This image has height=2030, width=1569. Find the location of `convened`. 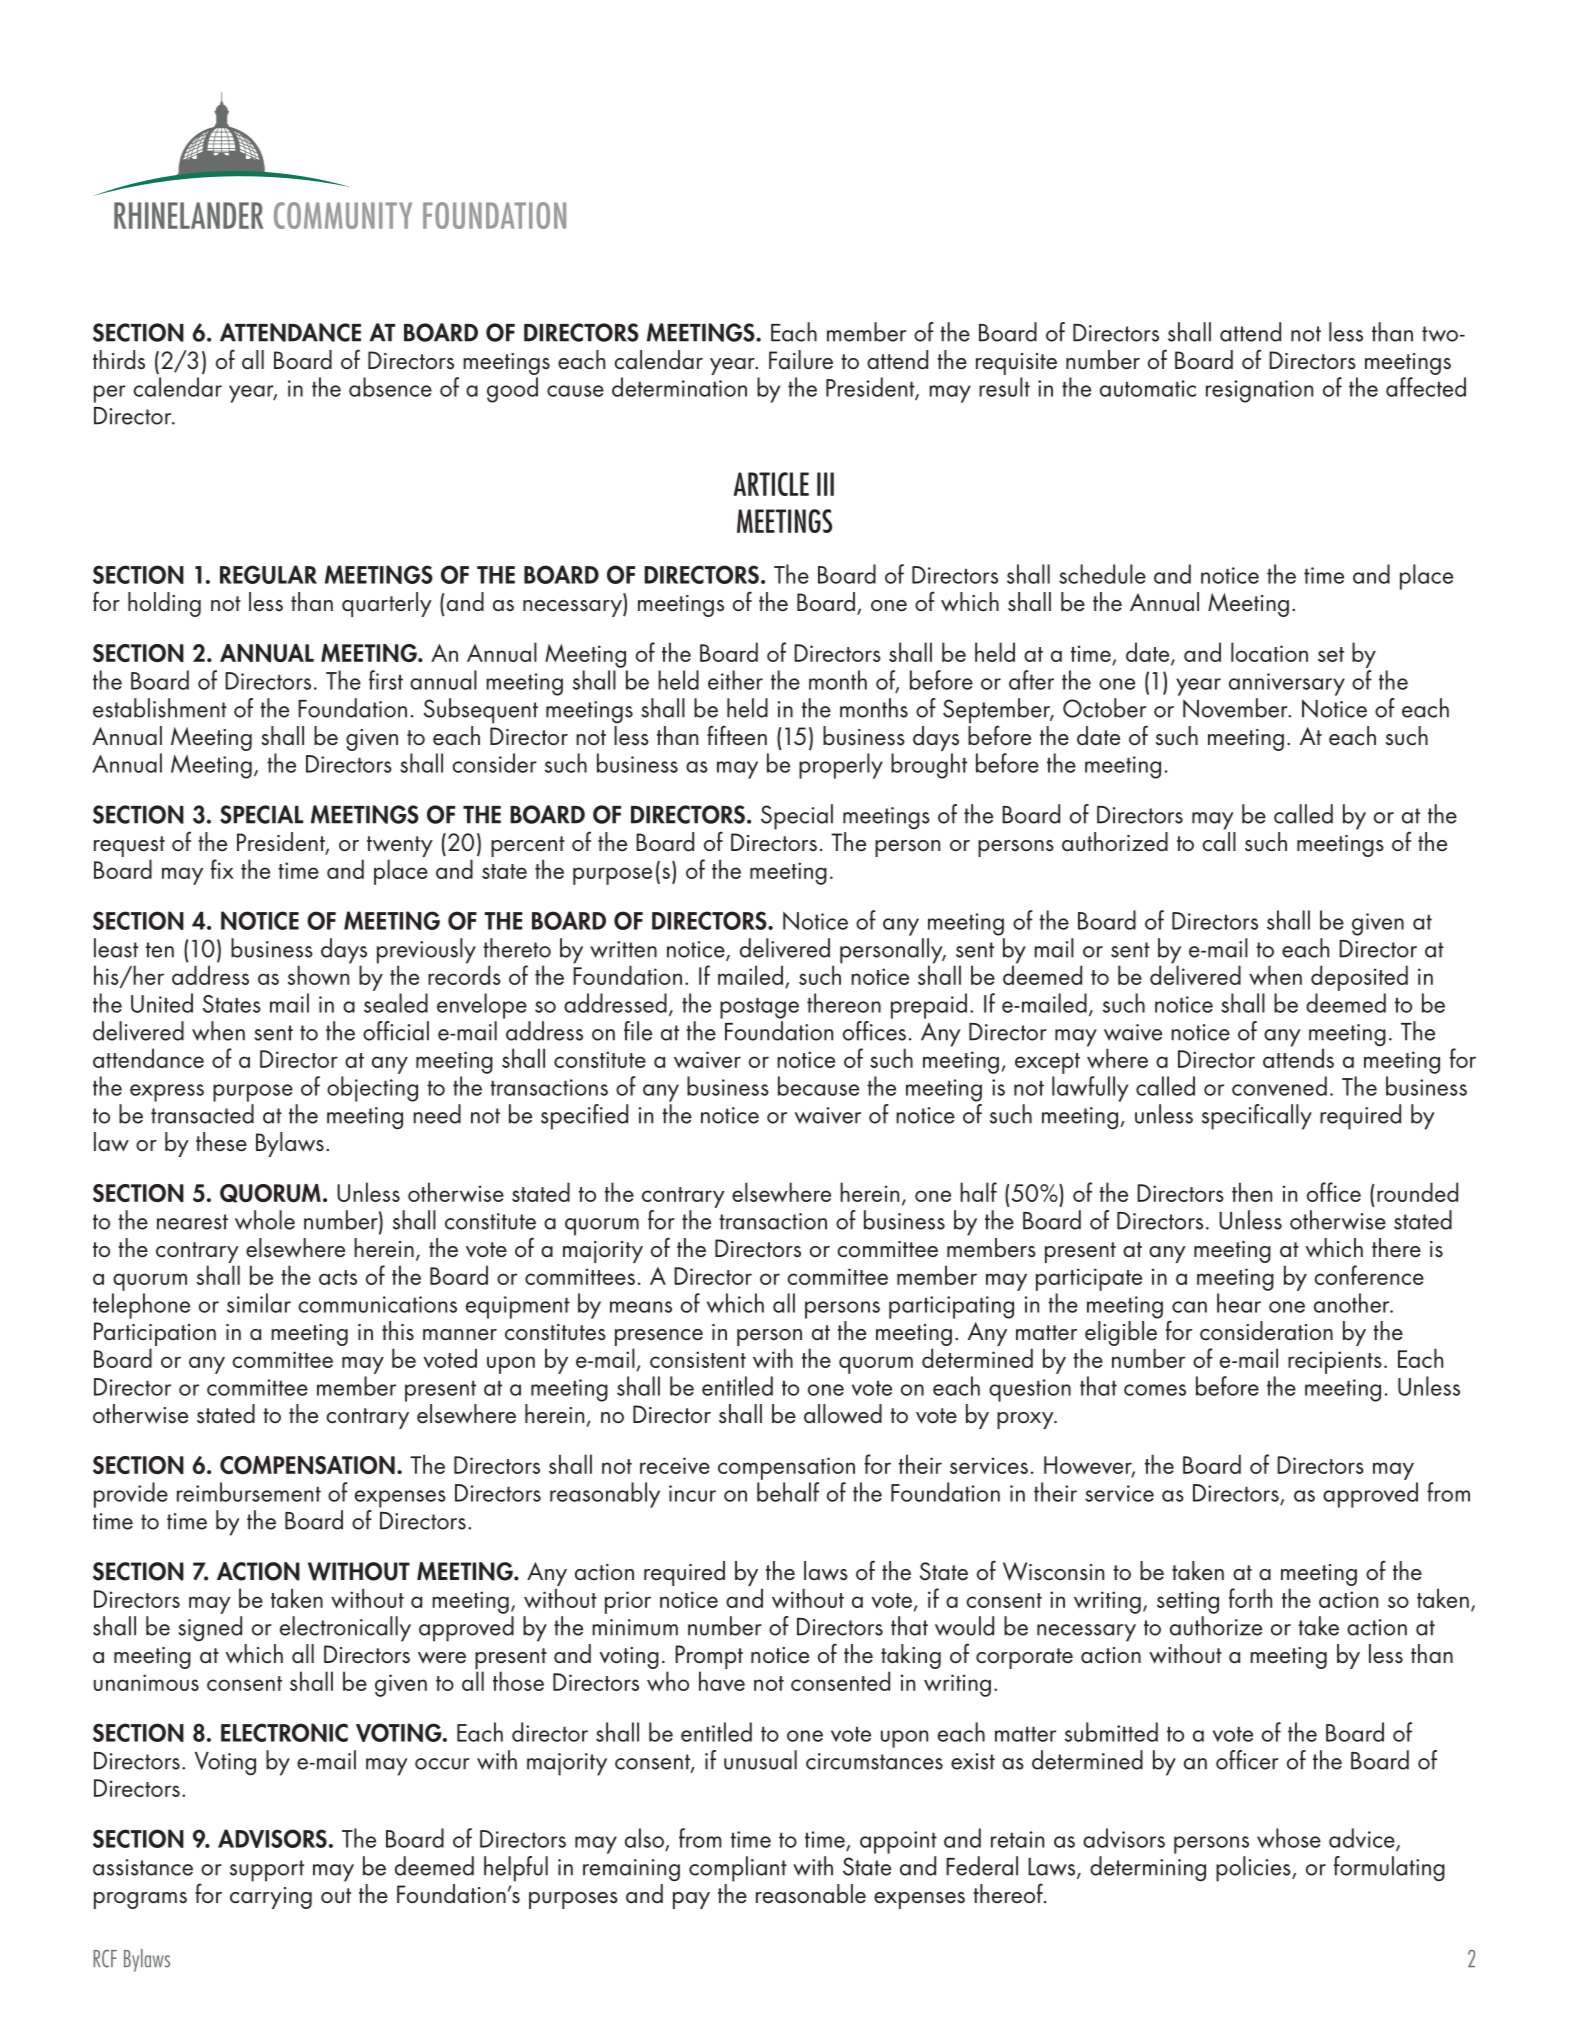

convened is located at coordinates (1279, 1086).
